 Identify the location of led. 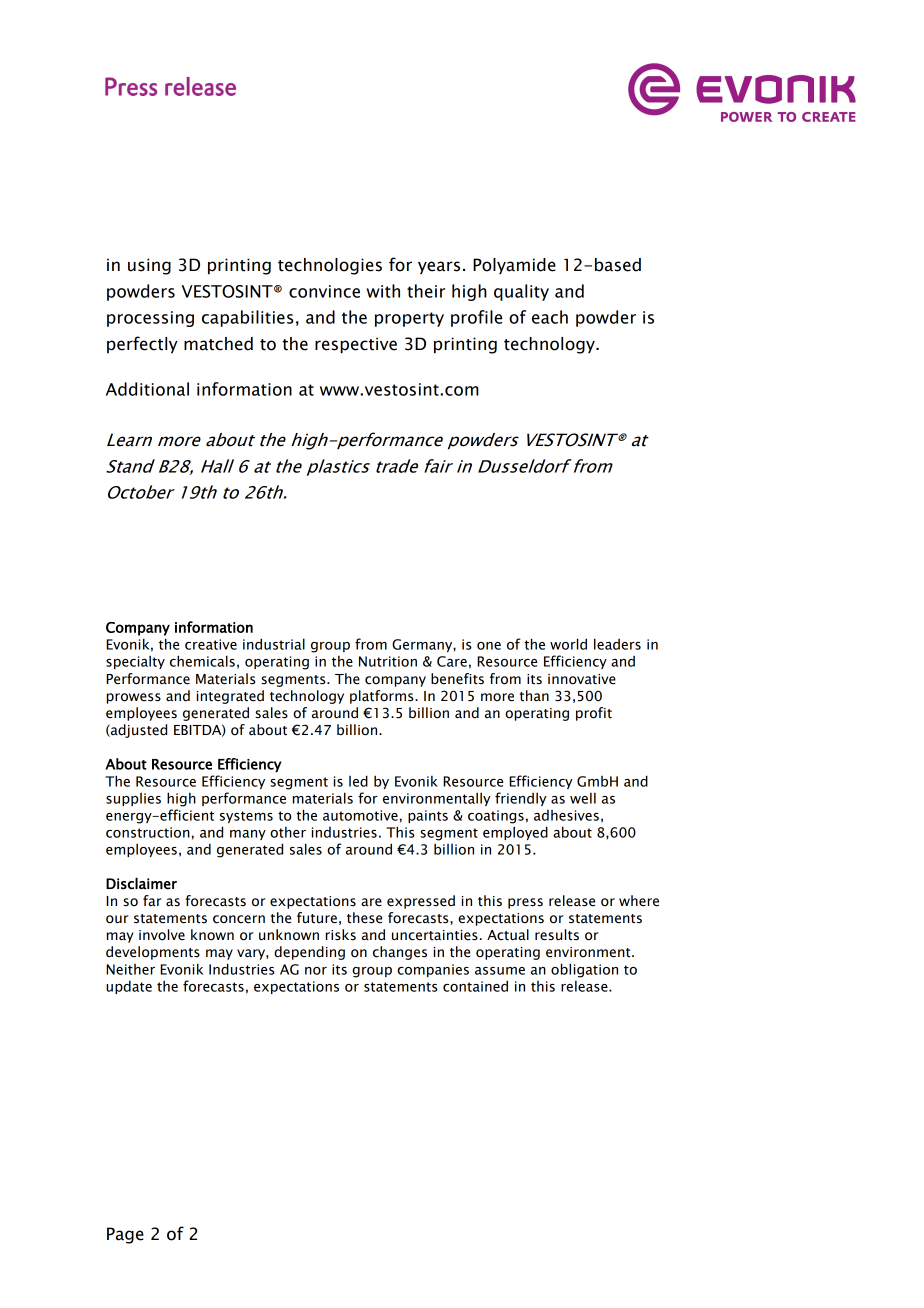
(358, 781).
